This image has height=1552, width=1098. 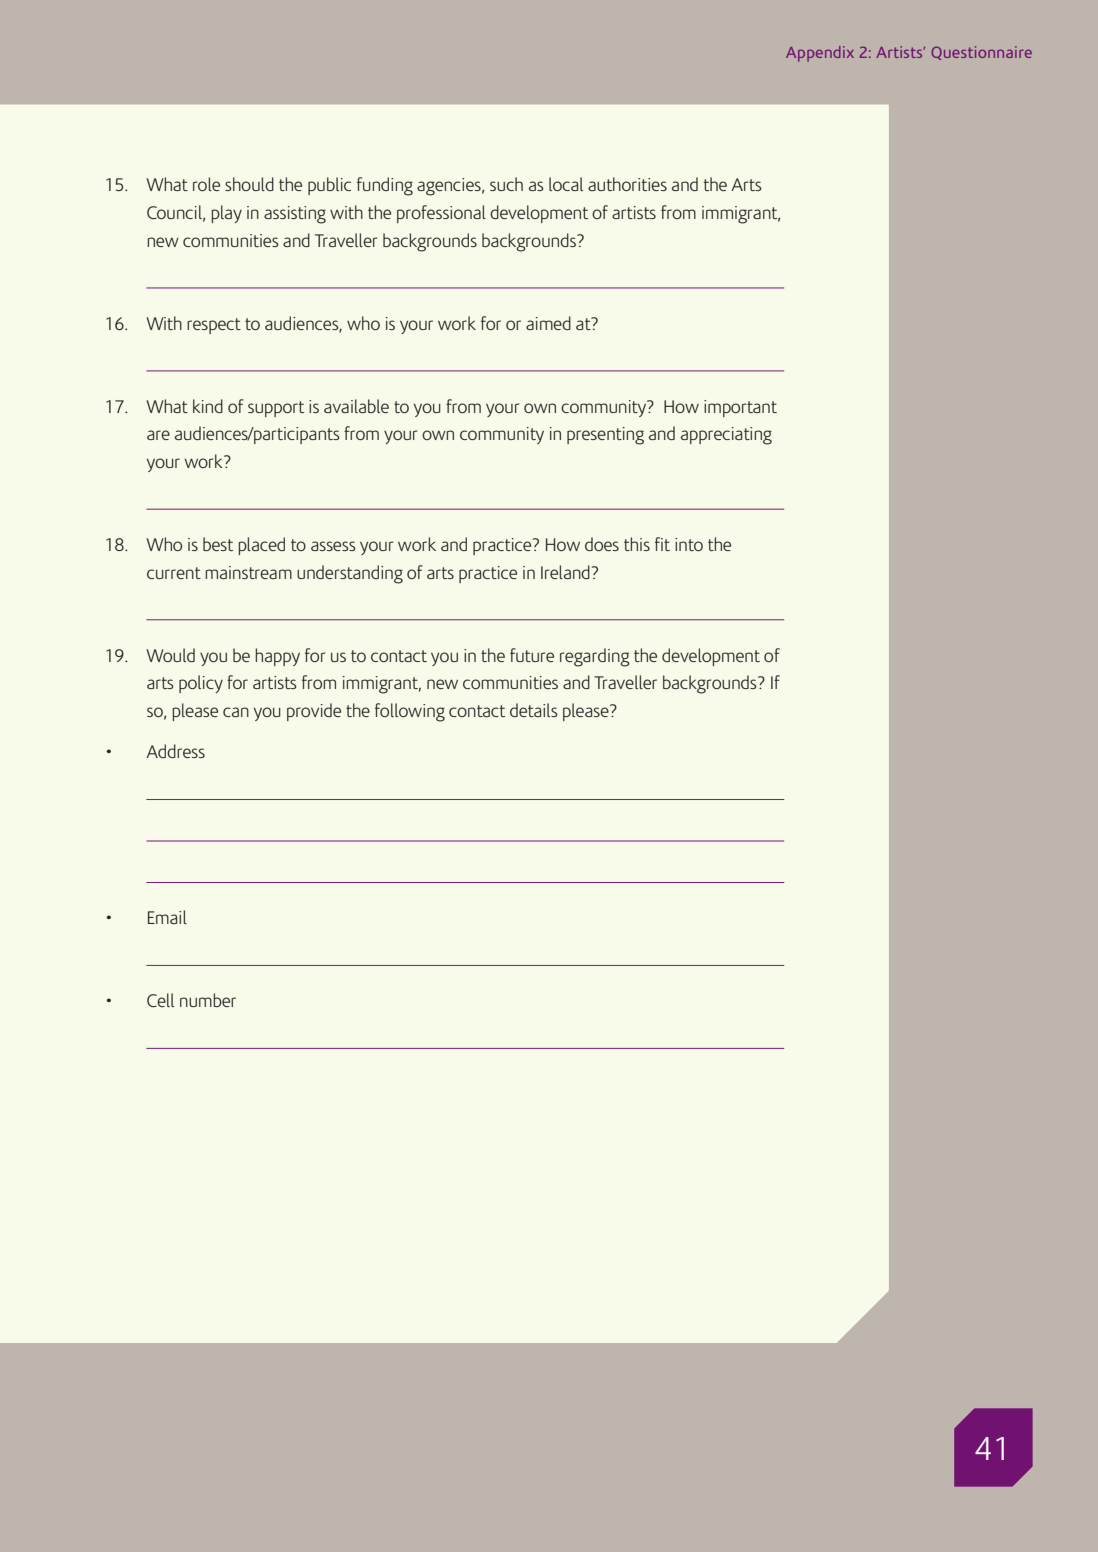 I want to click on Appendix, so click(x=820, y=54).
